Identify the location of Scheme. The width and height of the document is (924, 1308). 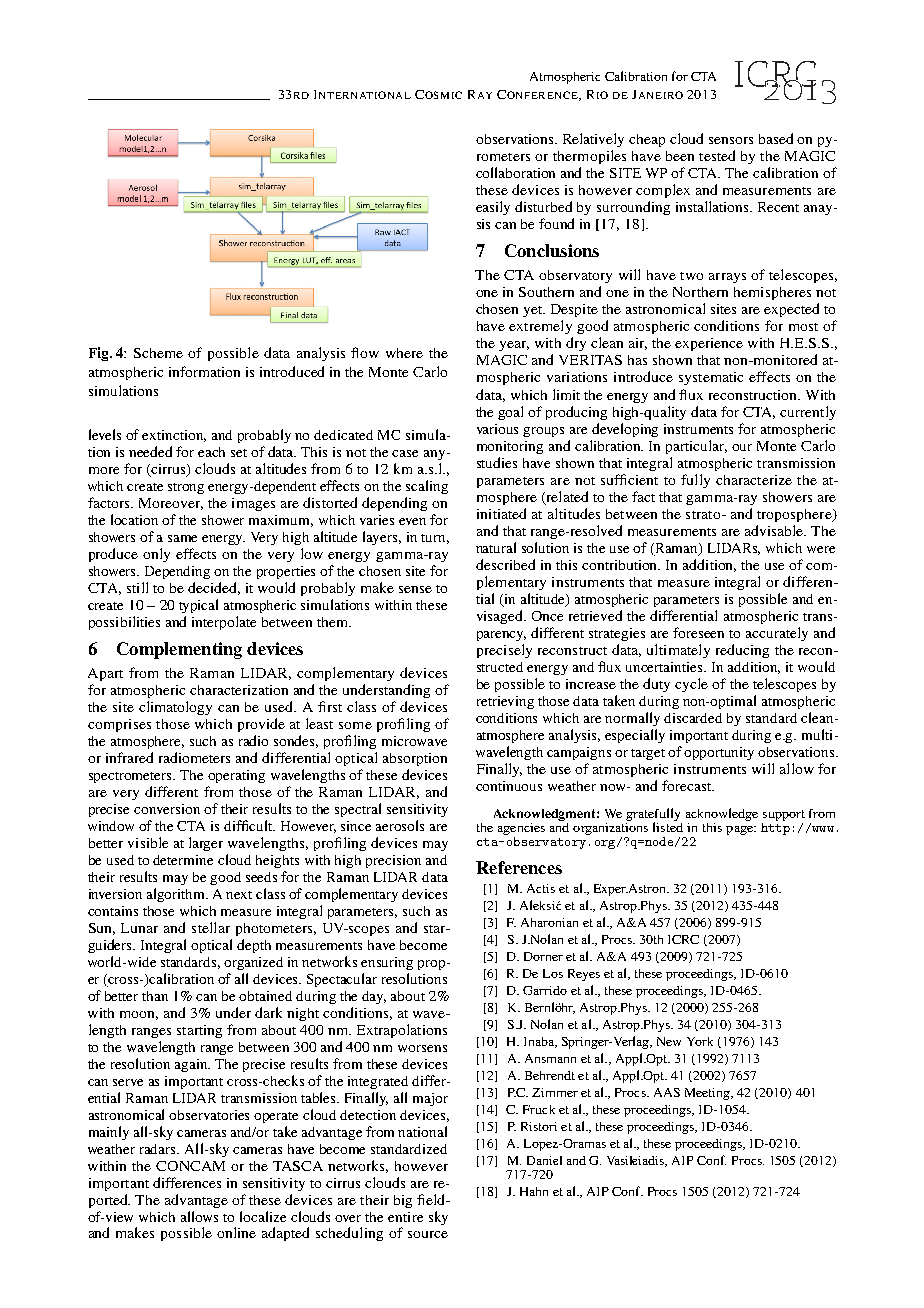
(158, 353).
